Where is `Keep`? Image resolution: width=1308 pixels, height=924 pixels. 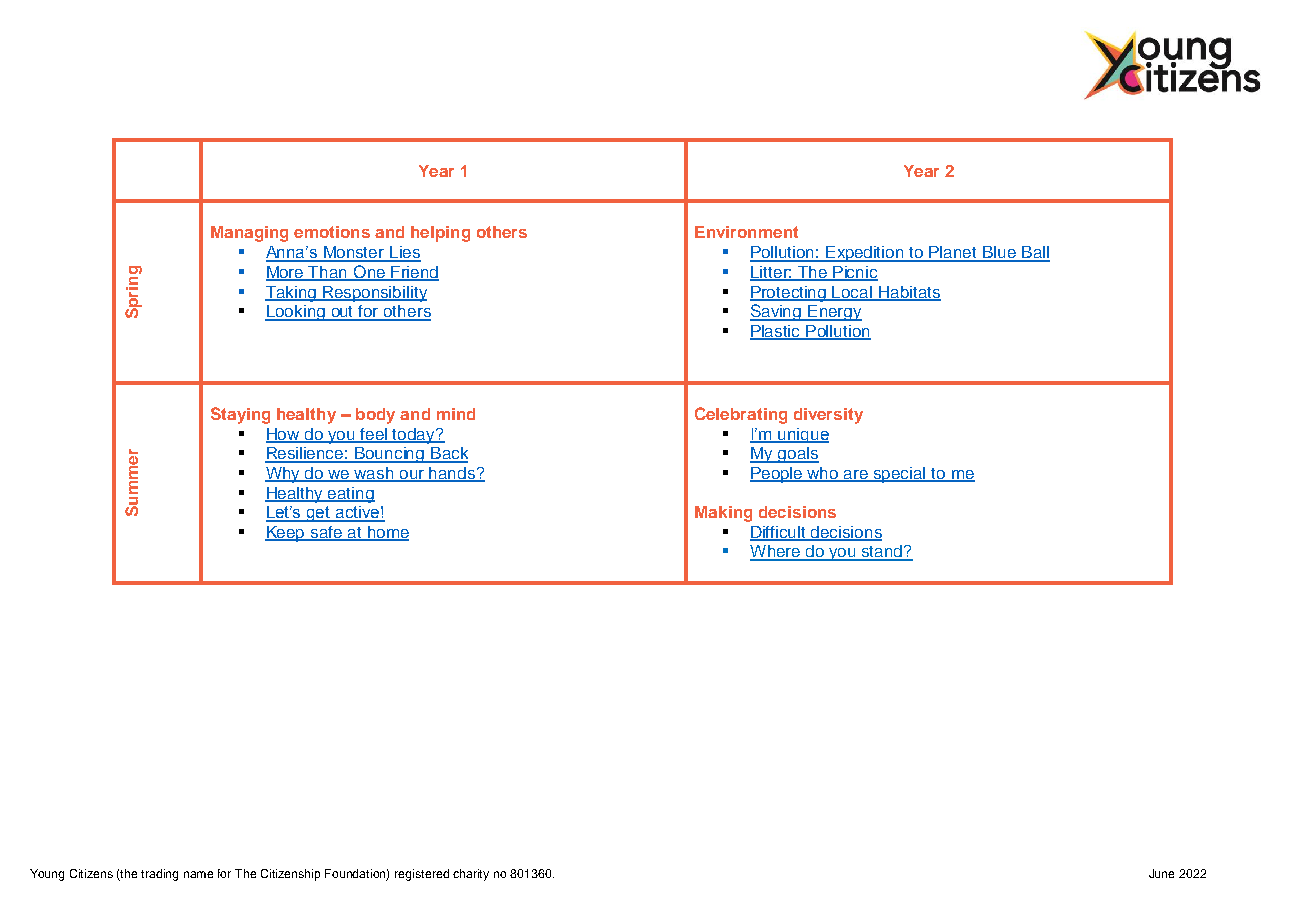 Keep is located at coordinates (286, 534).
